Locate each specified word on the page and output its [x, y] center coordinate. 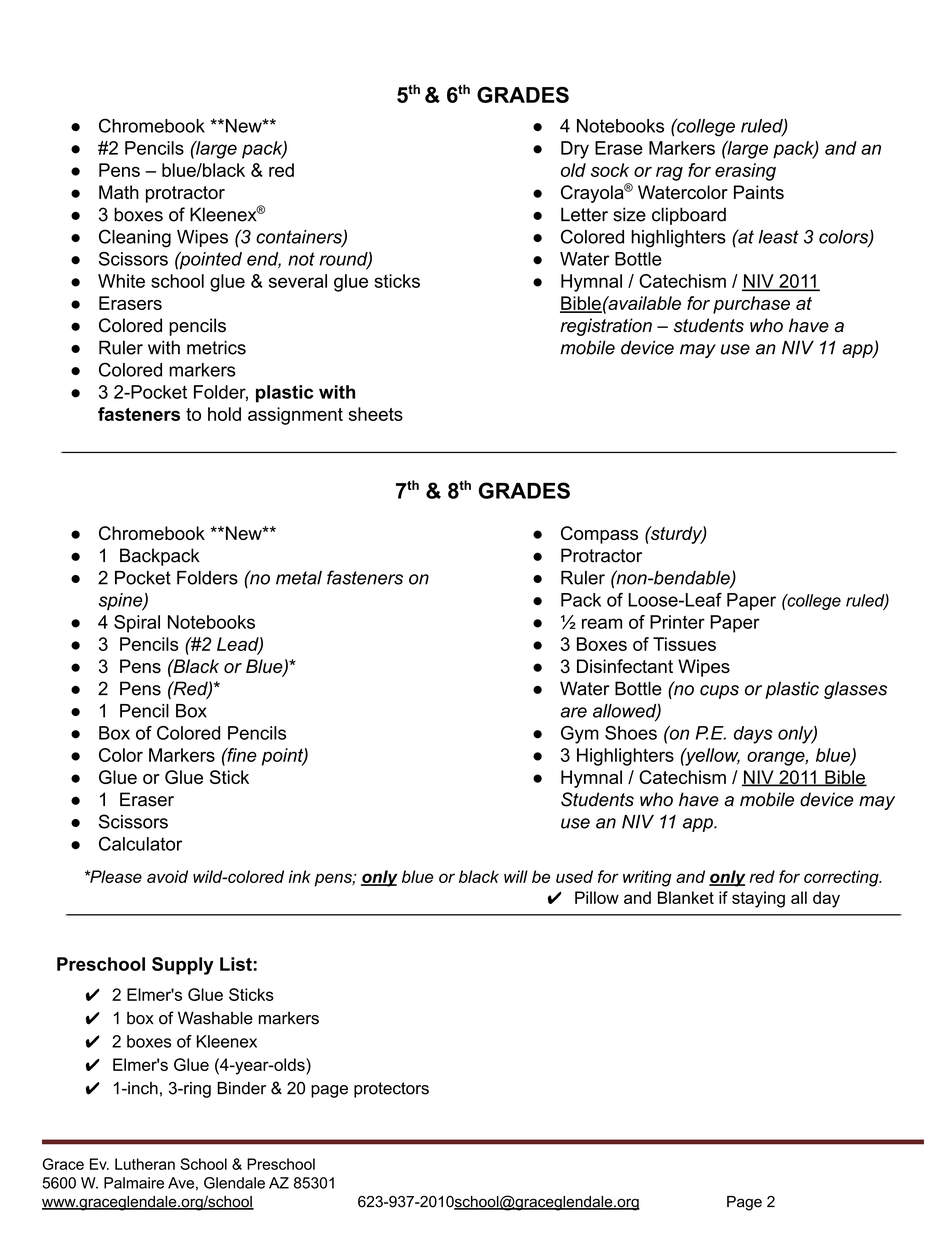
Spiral [137, 624]
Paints [759, 192]
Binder [241, 1088]
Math [119, 192]
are [574, 712]
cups [719, 692]
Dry [575, 150]
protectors [391, 1090]
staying [758, 899]
